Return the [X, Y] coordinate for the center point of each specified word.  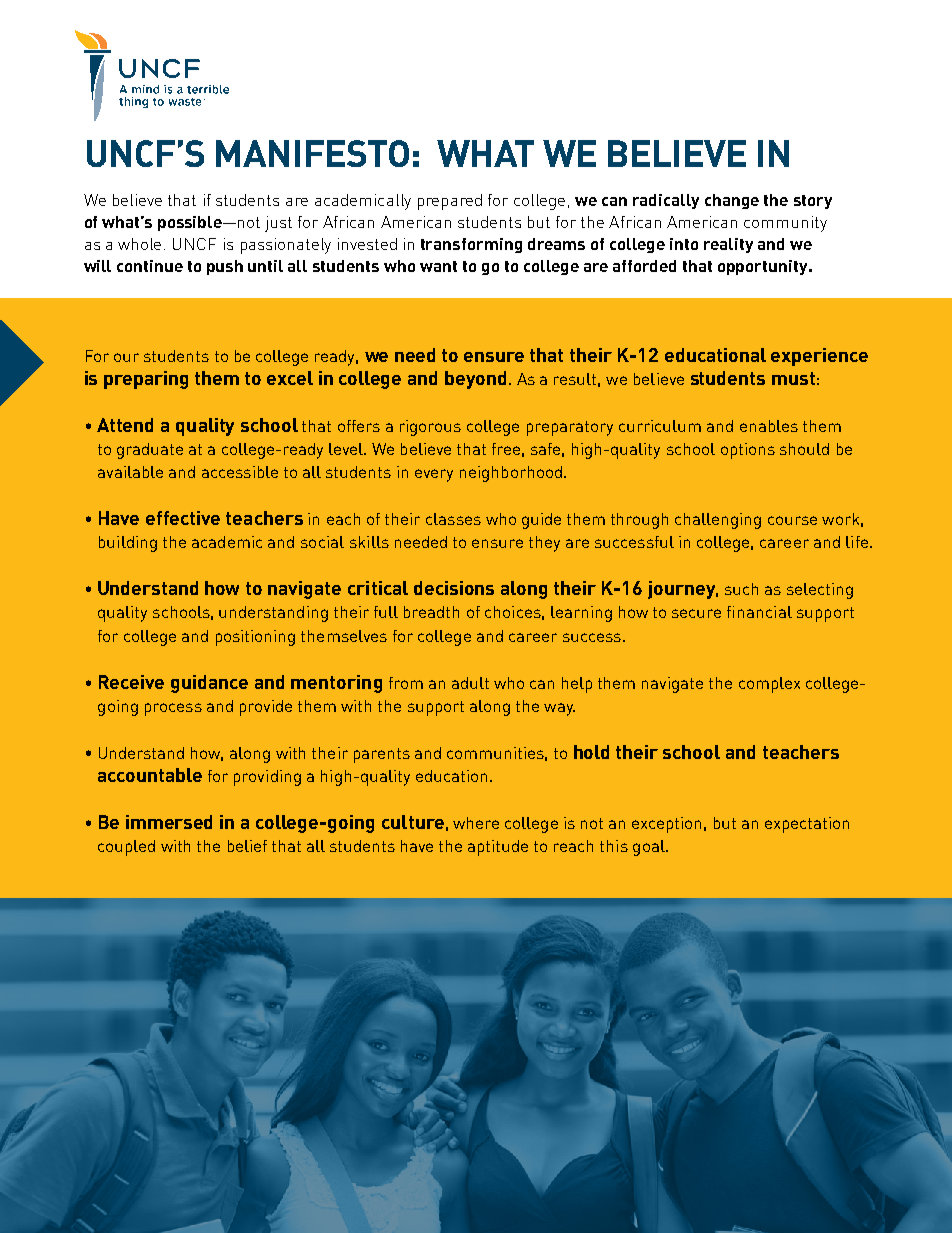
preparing [146, 380]
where [476, 823]
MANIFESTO [312, 153]
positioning [255, 638]
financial [759, 612]
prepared [450, 202]
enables [769, 426]
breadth [431, 612]
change [732, 201]
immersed [169, 822]
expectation [807, 825]
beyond [475, 380]
